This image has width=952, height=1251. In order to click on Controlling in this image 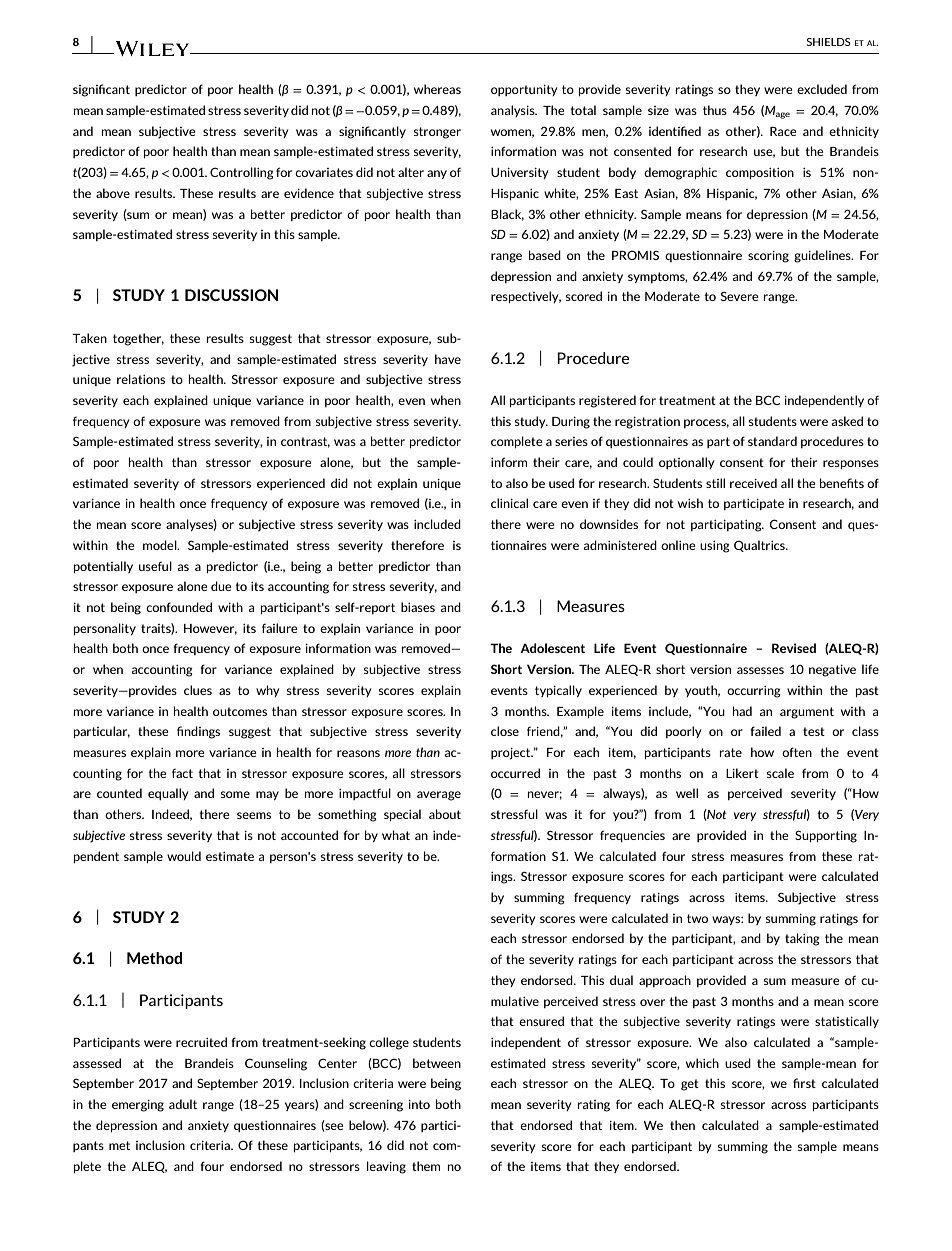, I will do `click(242, 173)`.
